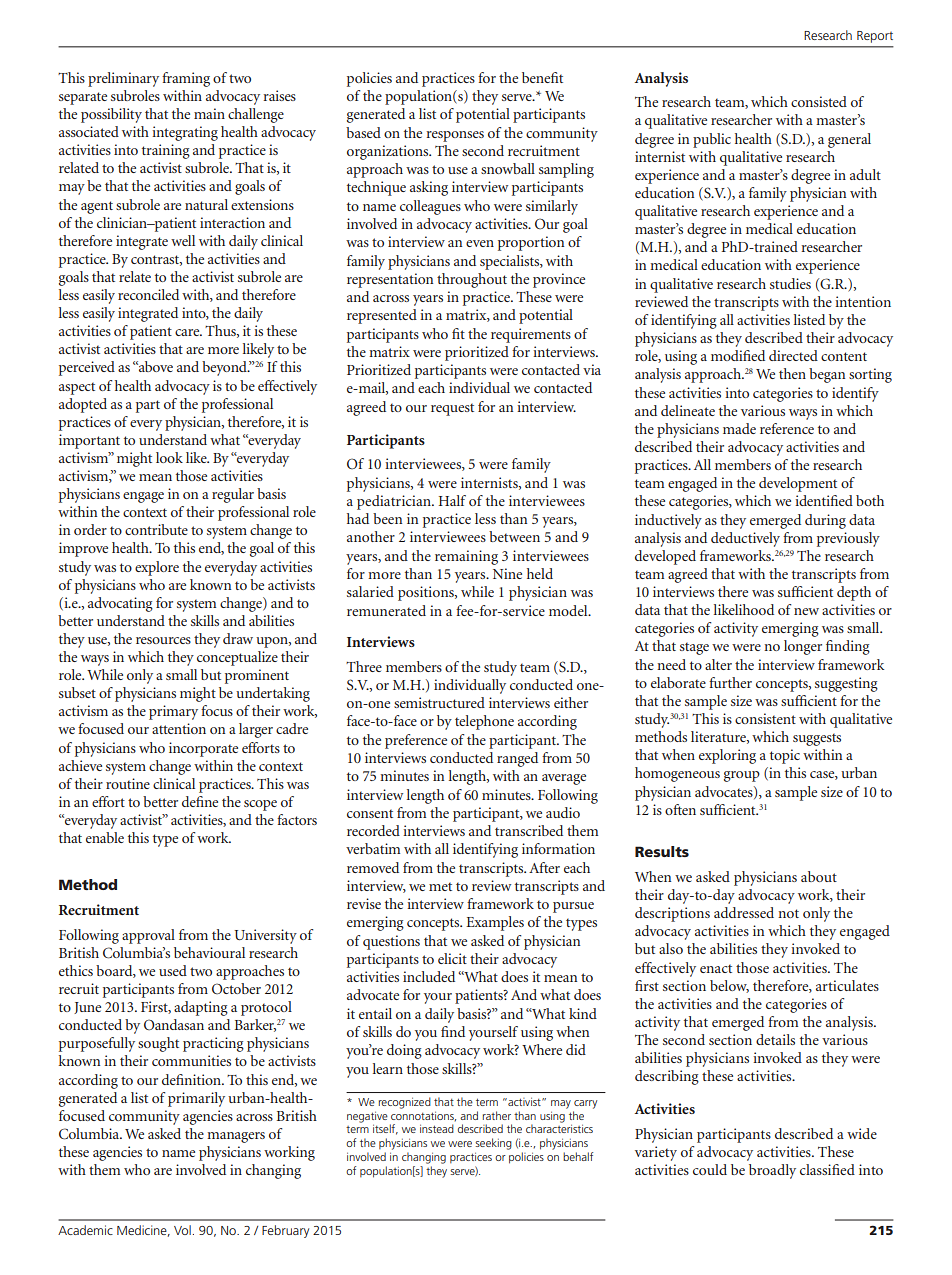 Image resolution: width=952 pixels, height=1275 pixels. What do you see at coordinates (772, 1171) in the page?
I see `broadly` at bounding box center [772, 1171].
